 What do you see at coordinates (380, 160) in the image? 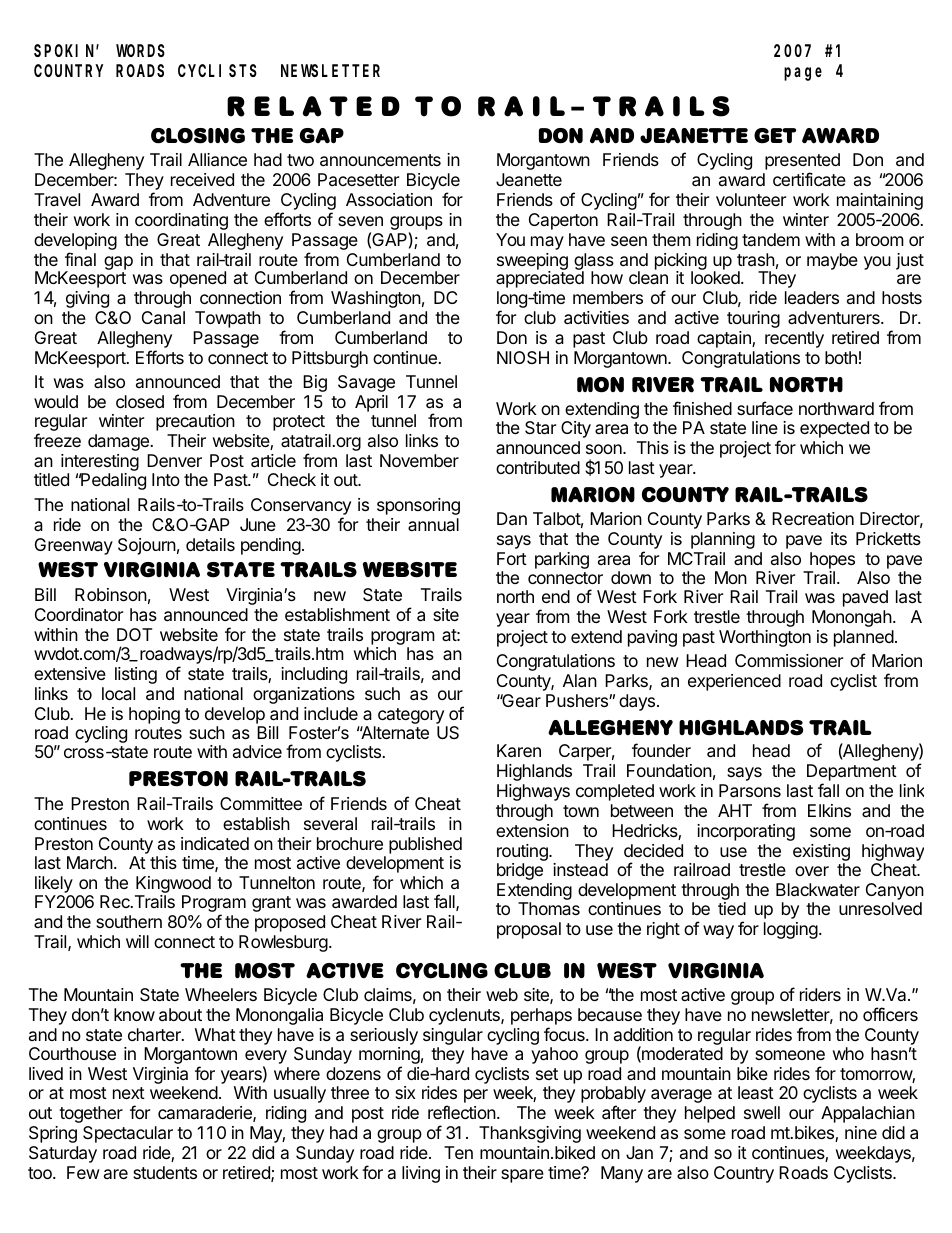
I see `announcements` at bounding box center [380, 160].
